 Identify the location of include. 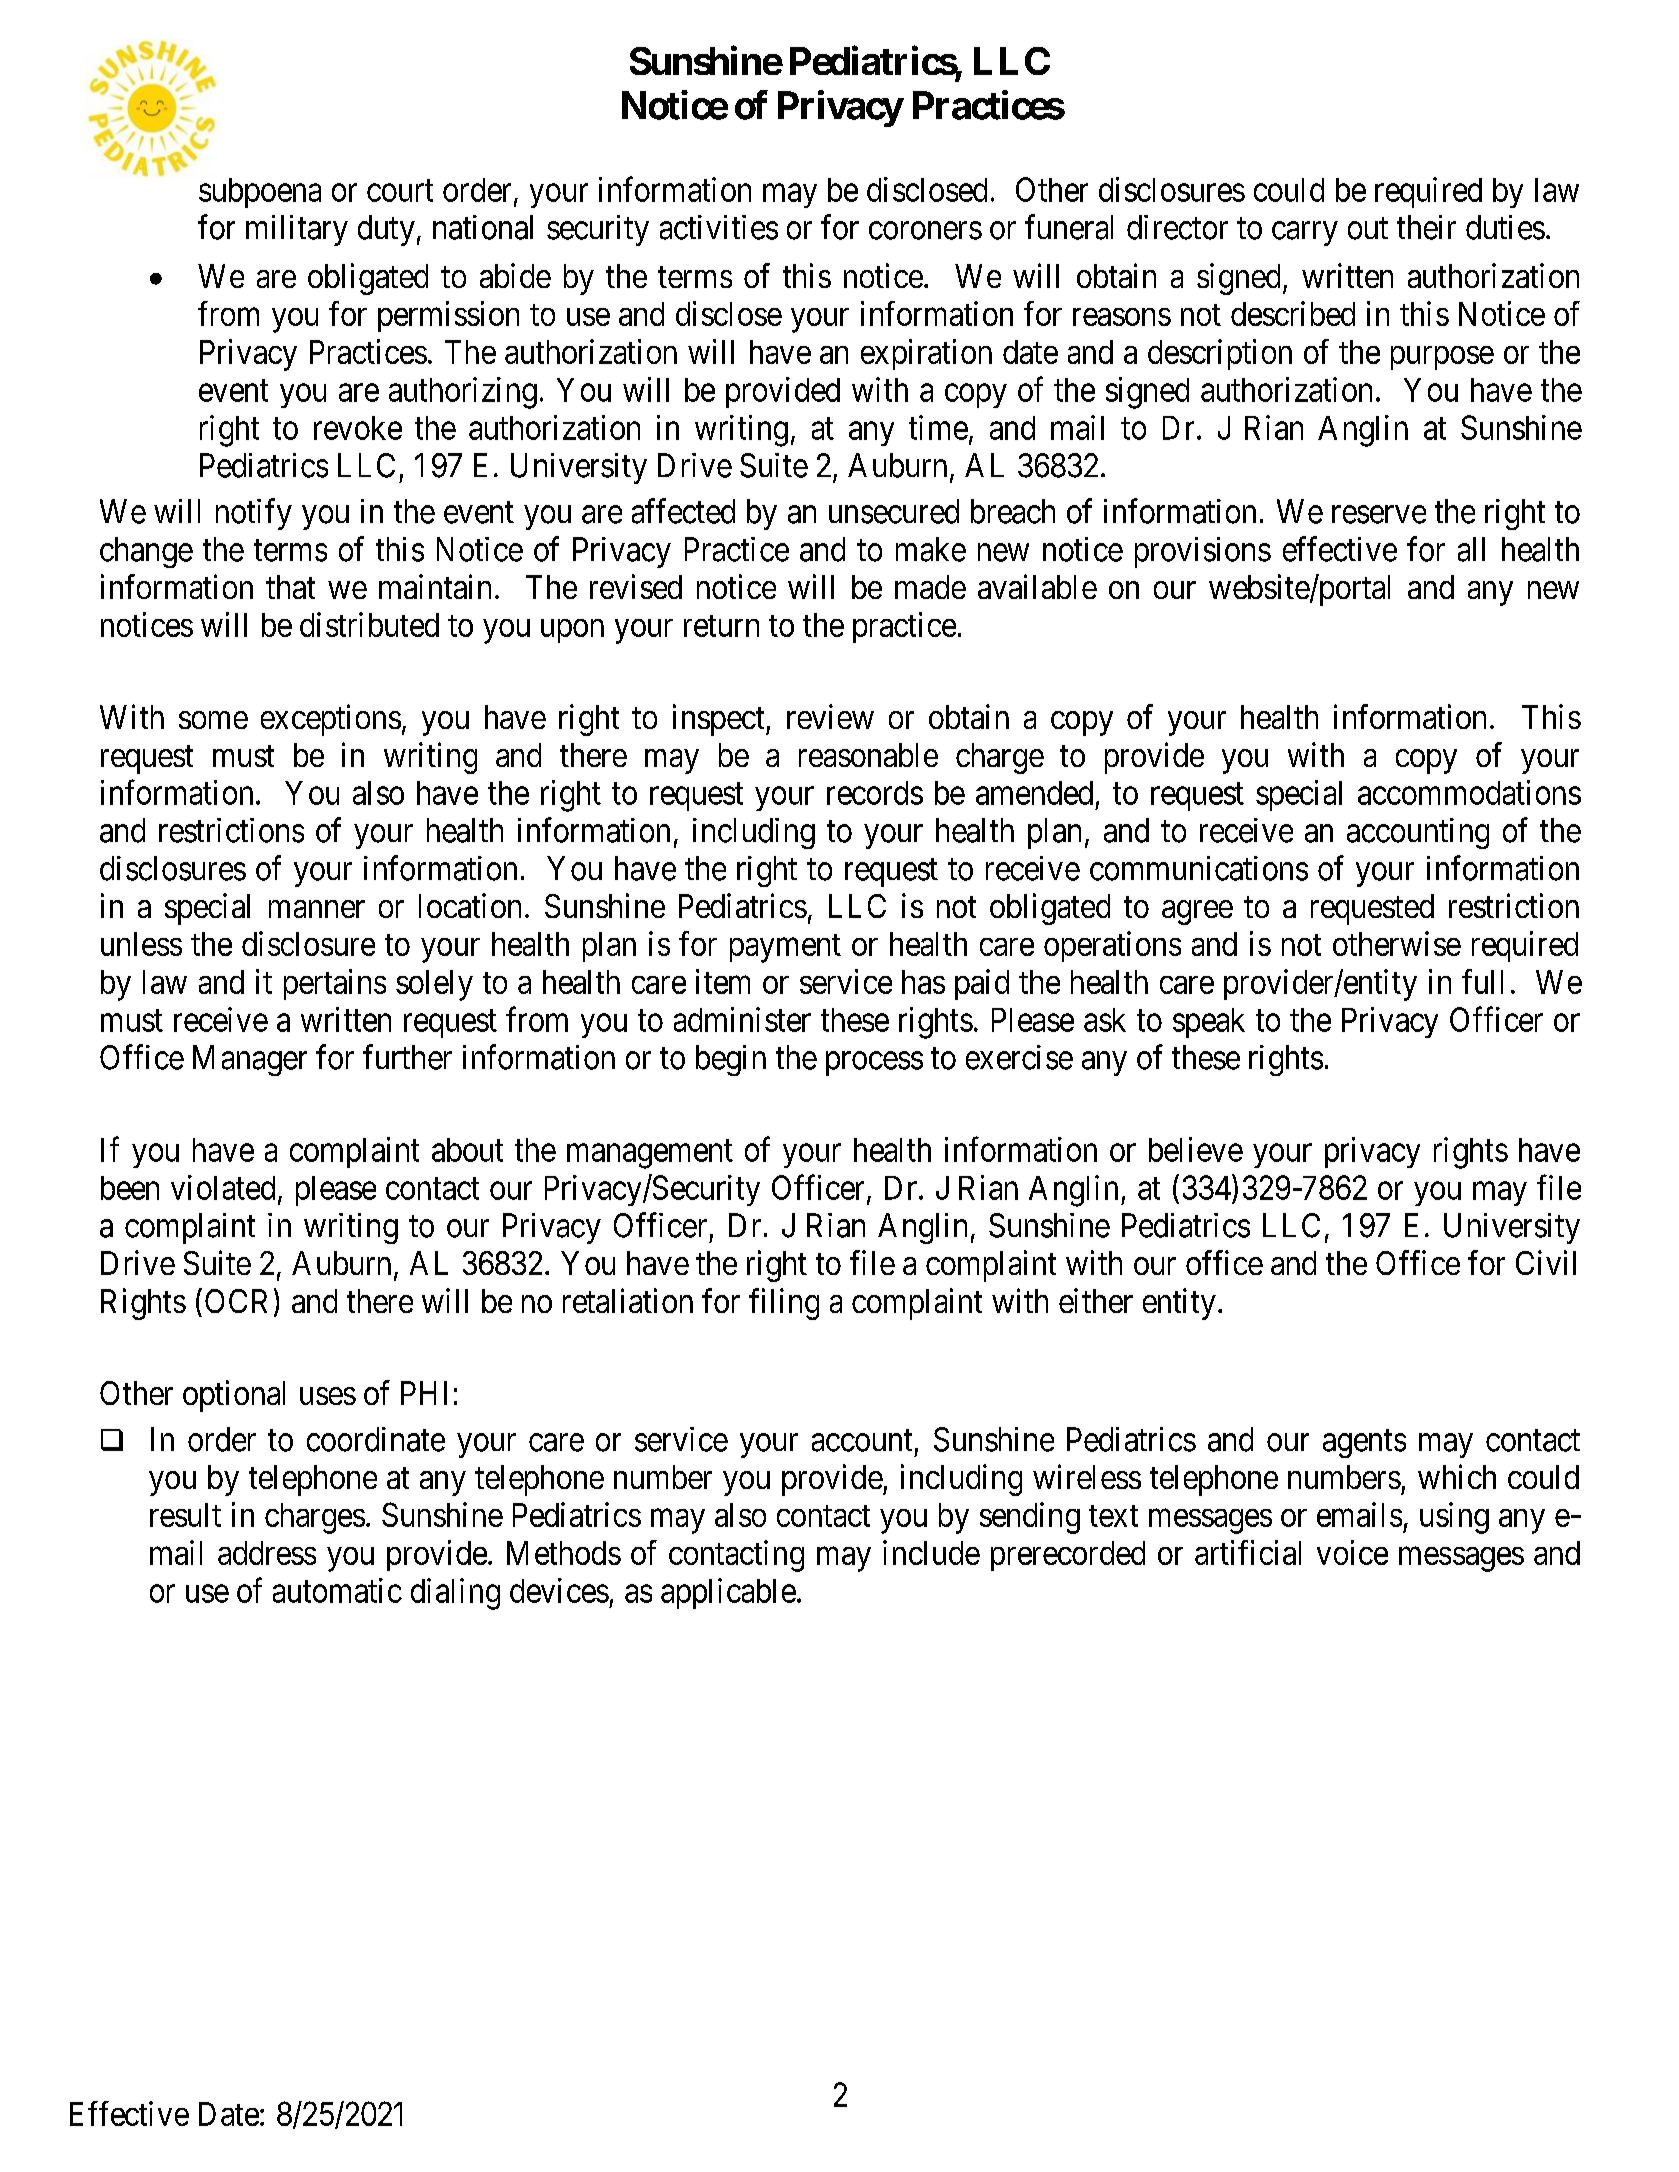
(931, 1552).
